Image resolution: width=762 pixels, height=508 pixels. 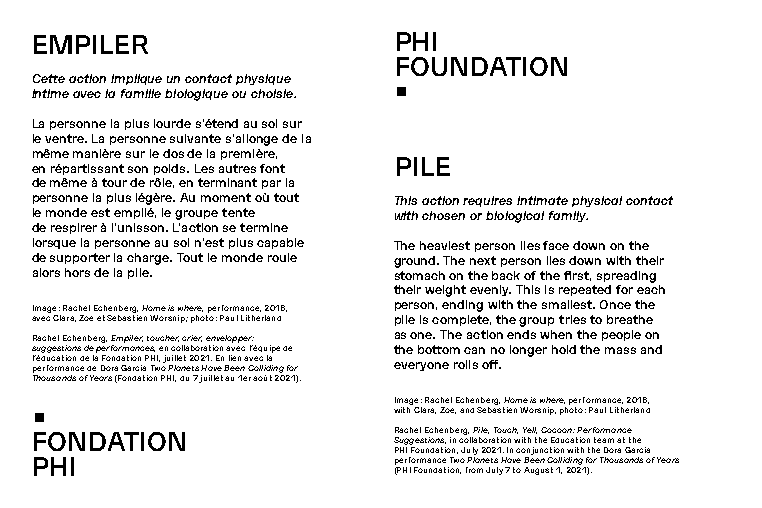 I want to click on tour, so click(x=114, y=182).
